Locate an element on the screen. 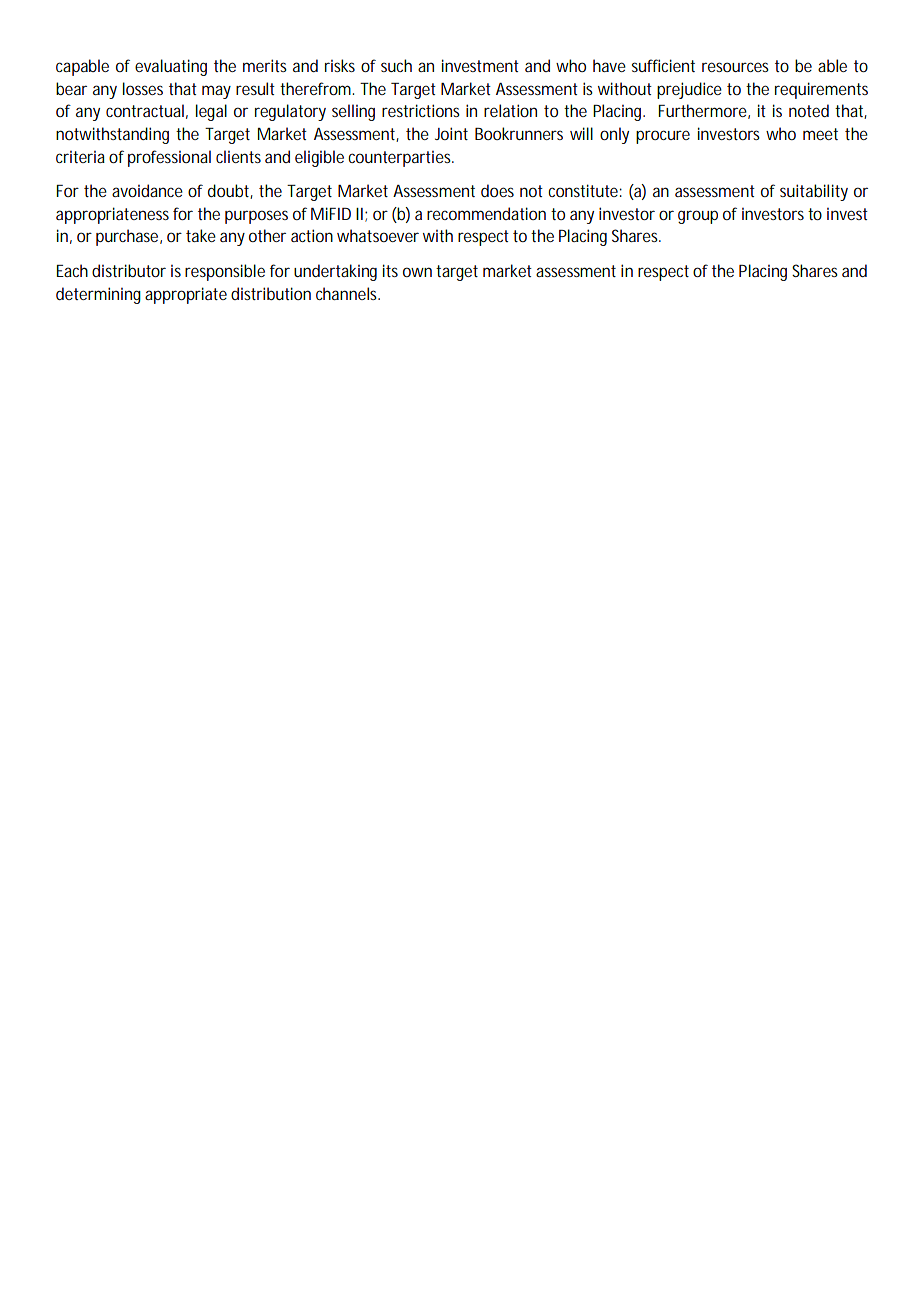 The image size is (924, 1308). evaluating is located at coordinates (171, 67).
